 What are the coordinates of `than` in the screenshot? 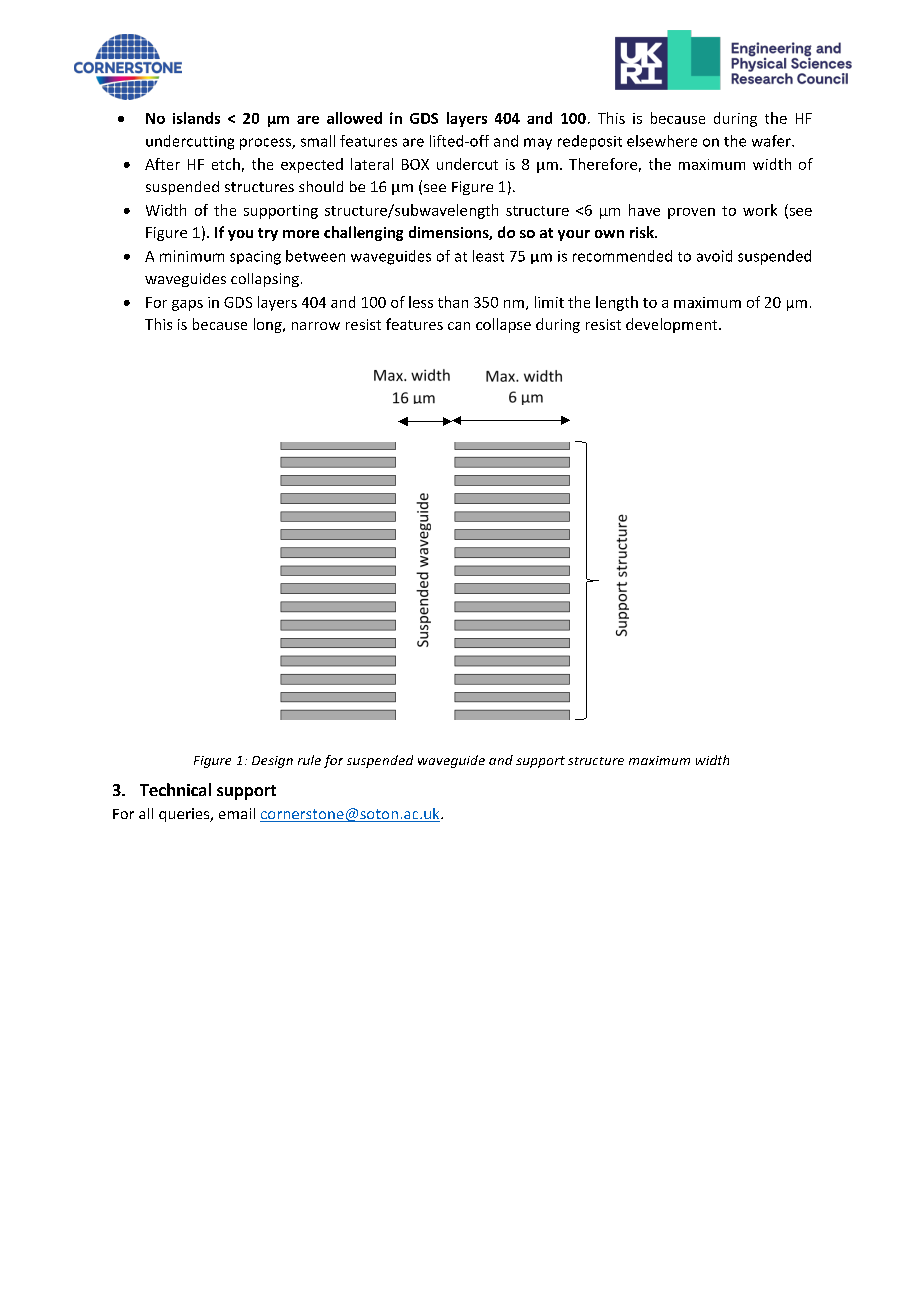 It's located at (453, 302).
